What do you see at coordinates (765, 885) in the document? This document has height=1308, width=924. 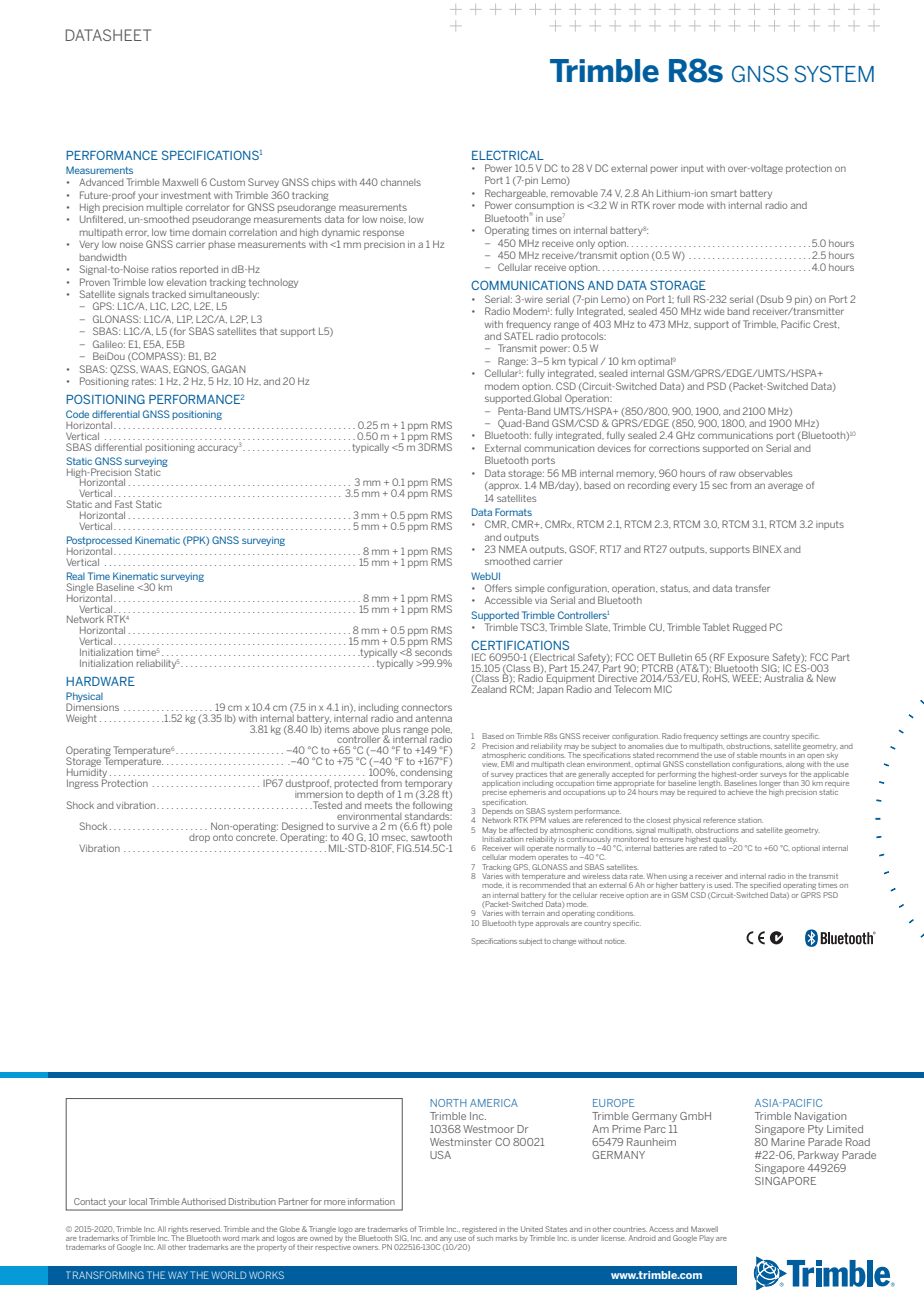 I see `specified` at bounding box center [765, 885].
